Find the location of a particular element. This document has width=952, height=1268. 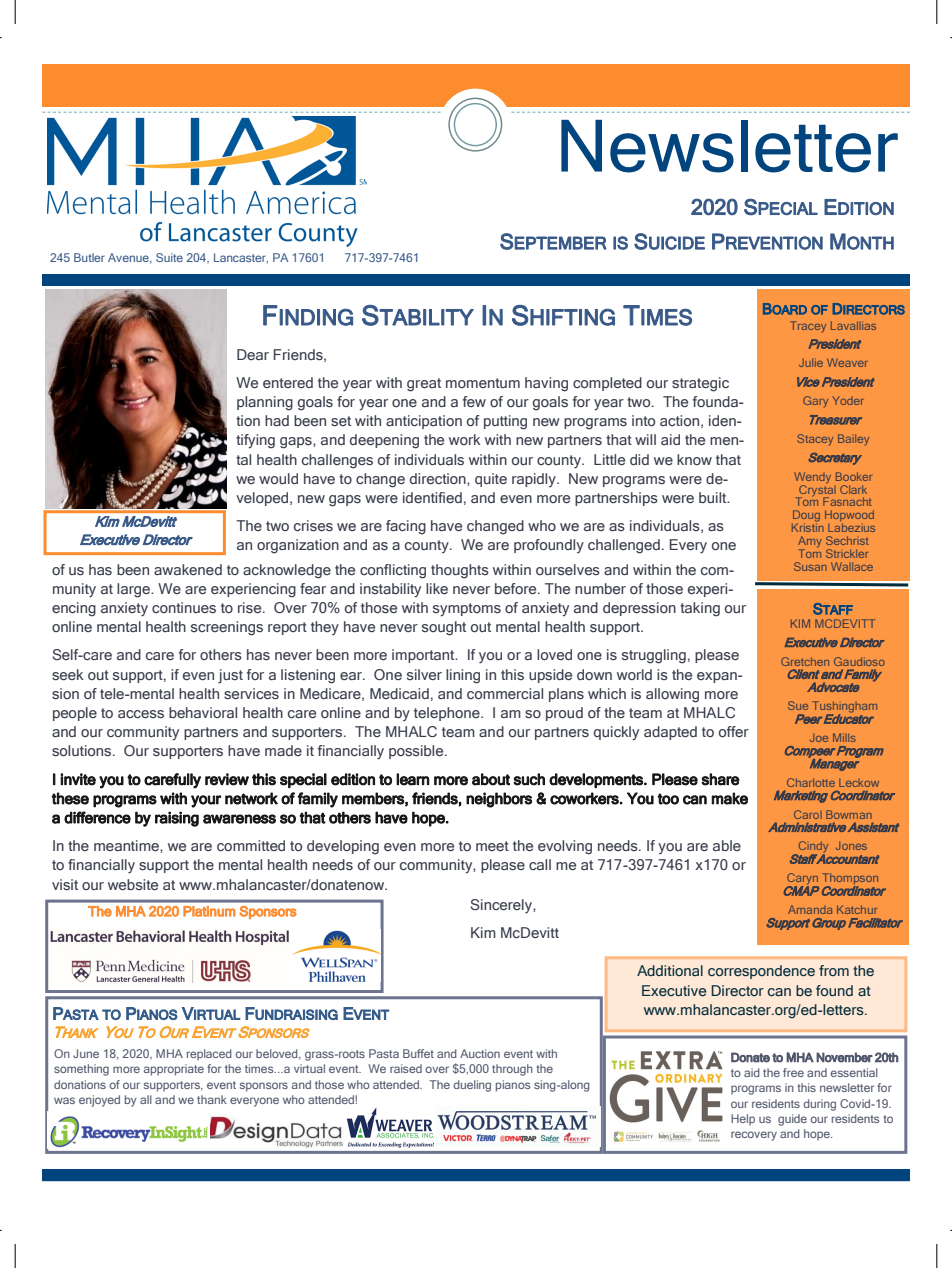

built is located at coordinates (714, 497).
